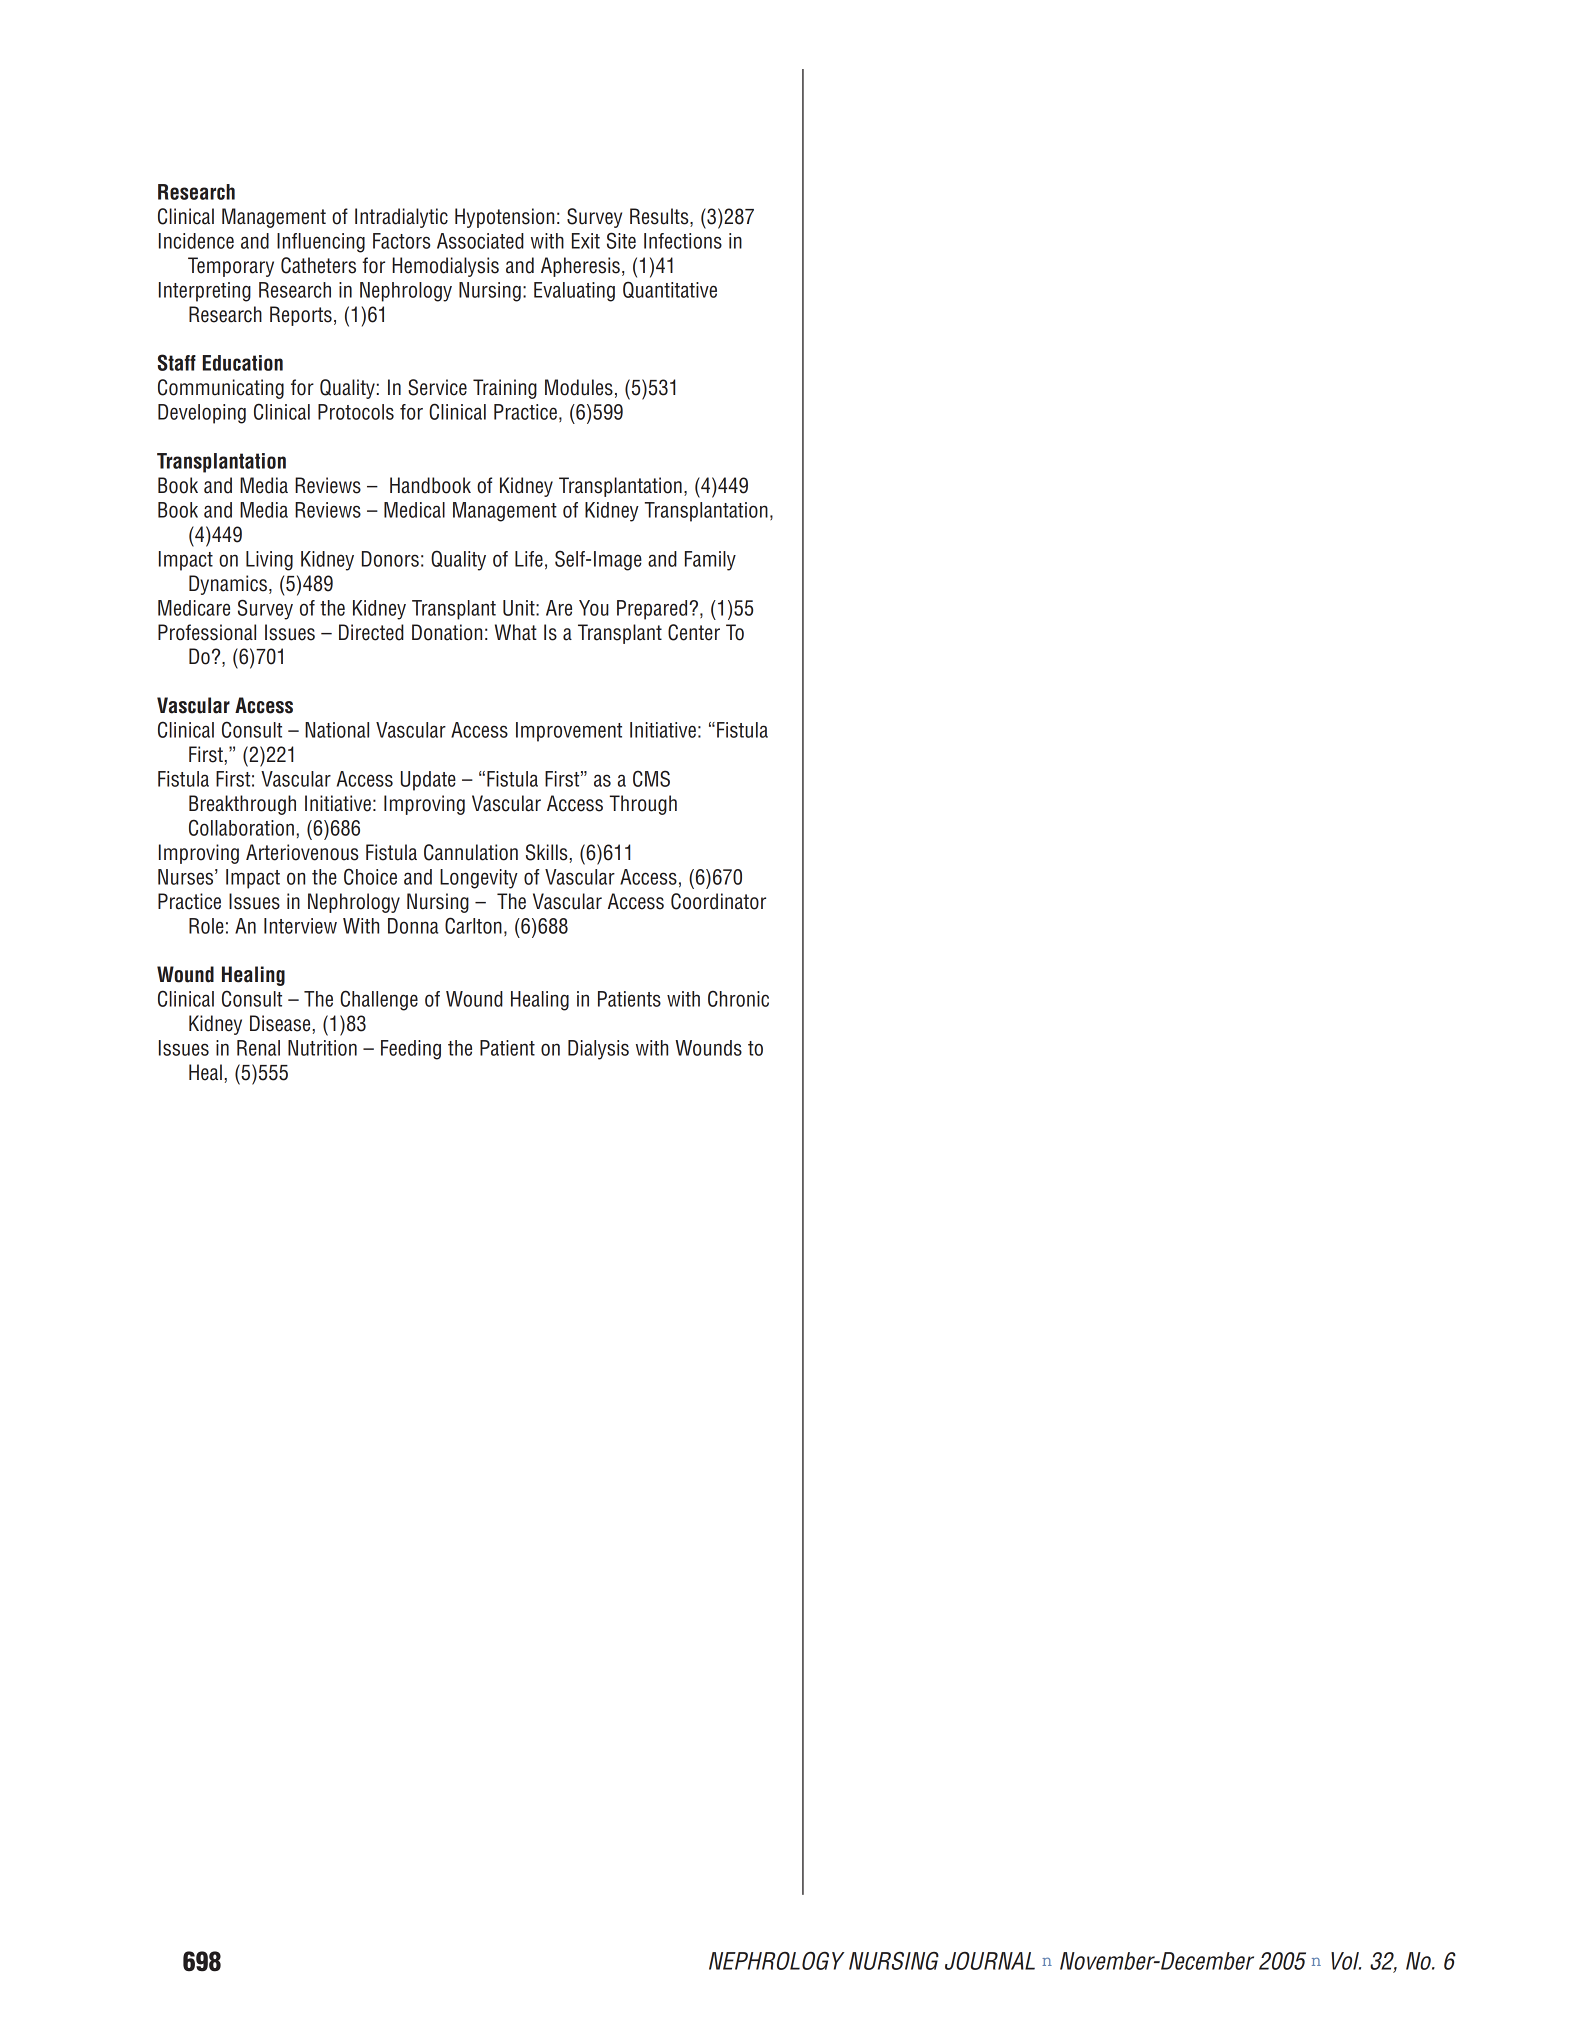 The width and height of the image is (1575, 2039). Describe the element at coordinates (258, 1048) in the image. I see `Renal` at that location.
